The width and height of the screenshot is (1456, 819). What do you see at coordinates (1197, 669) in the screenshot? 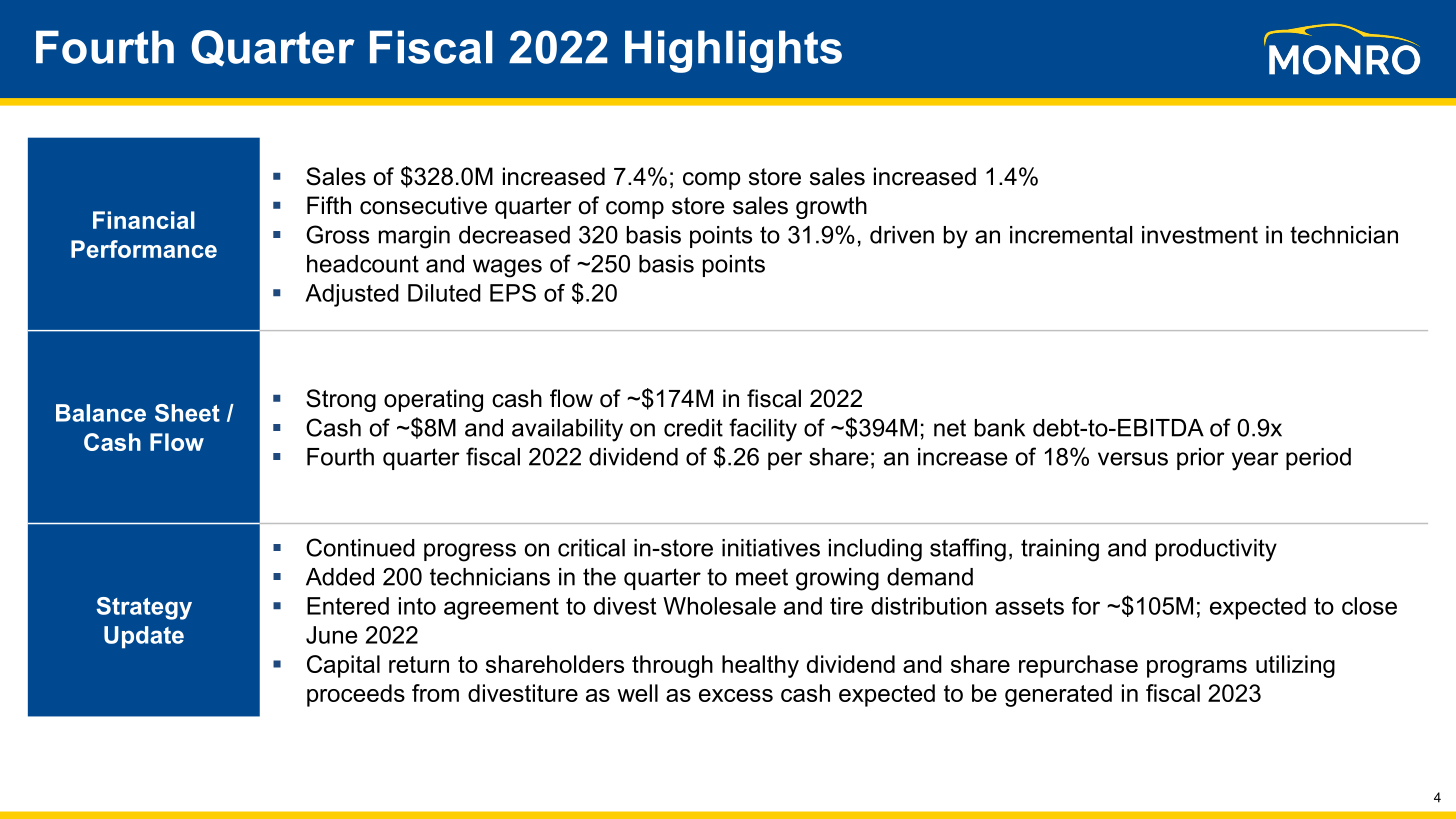
I see `programs` at bounding box center [1197, 669].
